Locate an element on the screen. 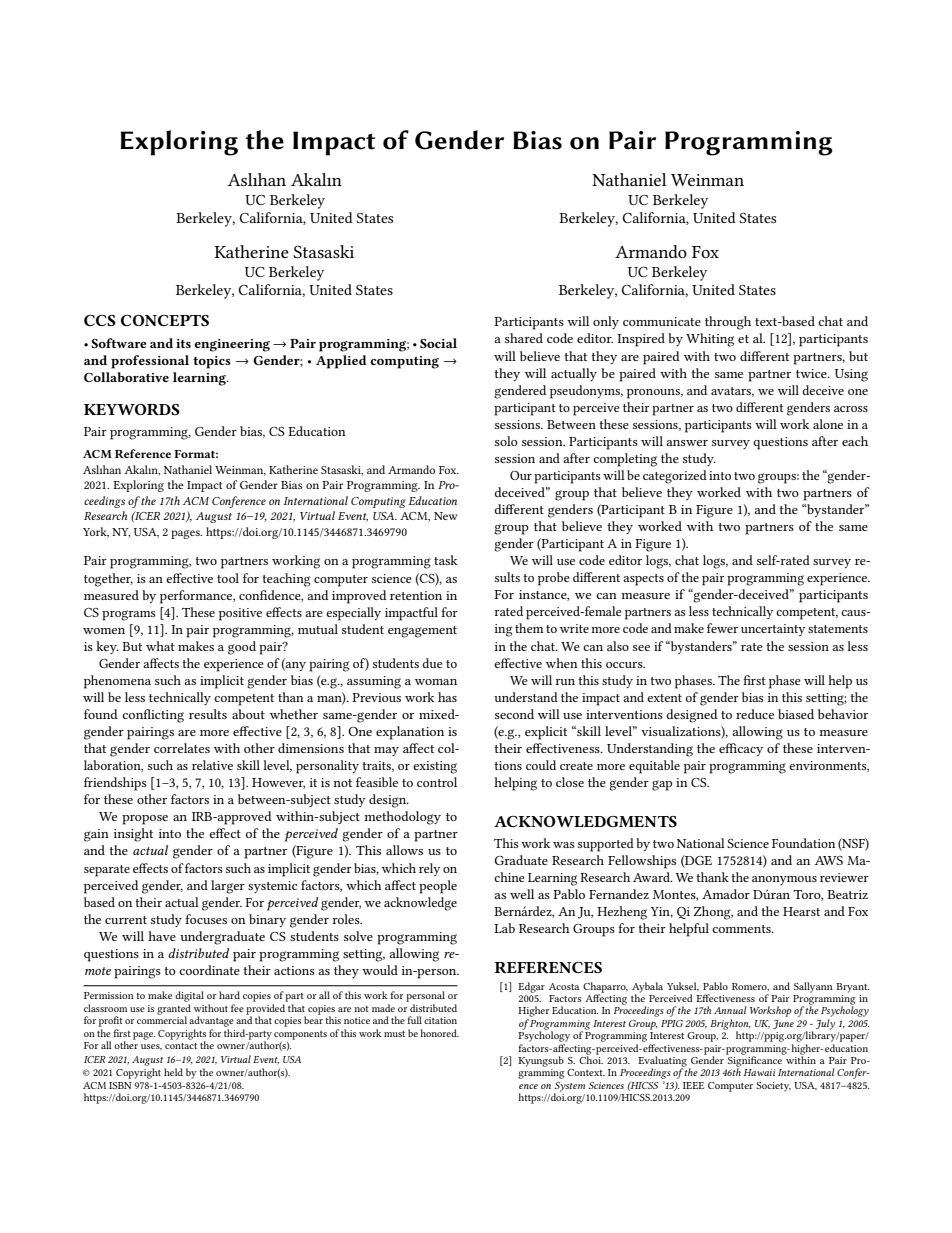 This screenshot has width=952, height=1233. Significance is located at coordinates (755, 1061).
